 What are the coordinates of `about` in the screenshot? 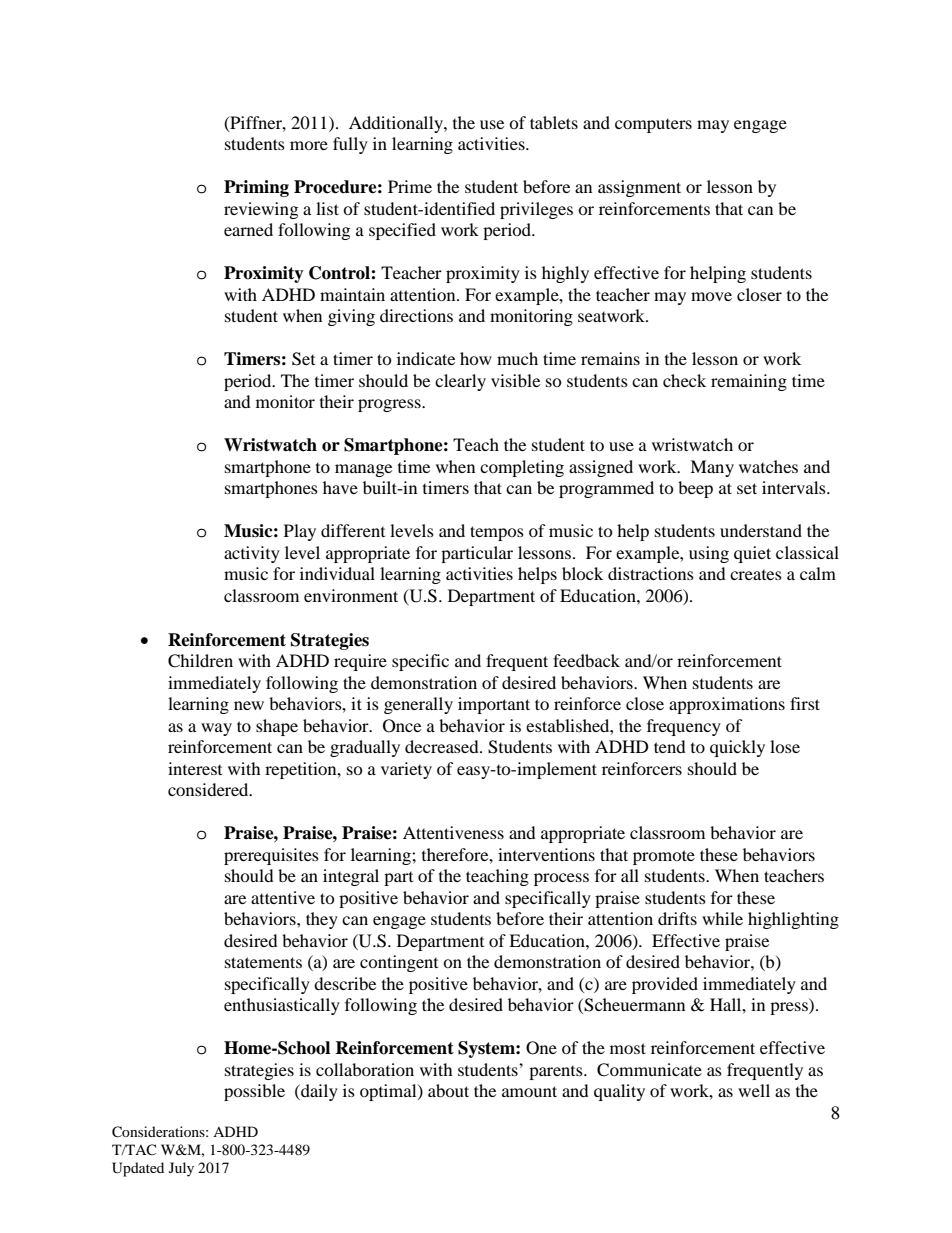 It's located at (448, 1090).
